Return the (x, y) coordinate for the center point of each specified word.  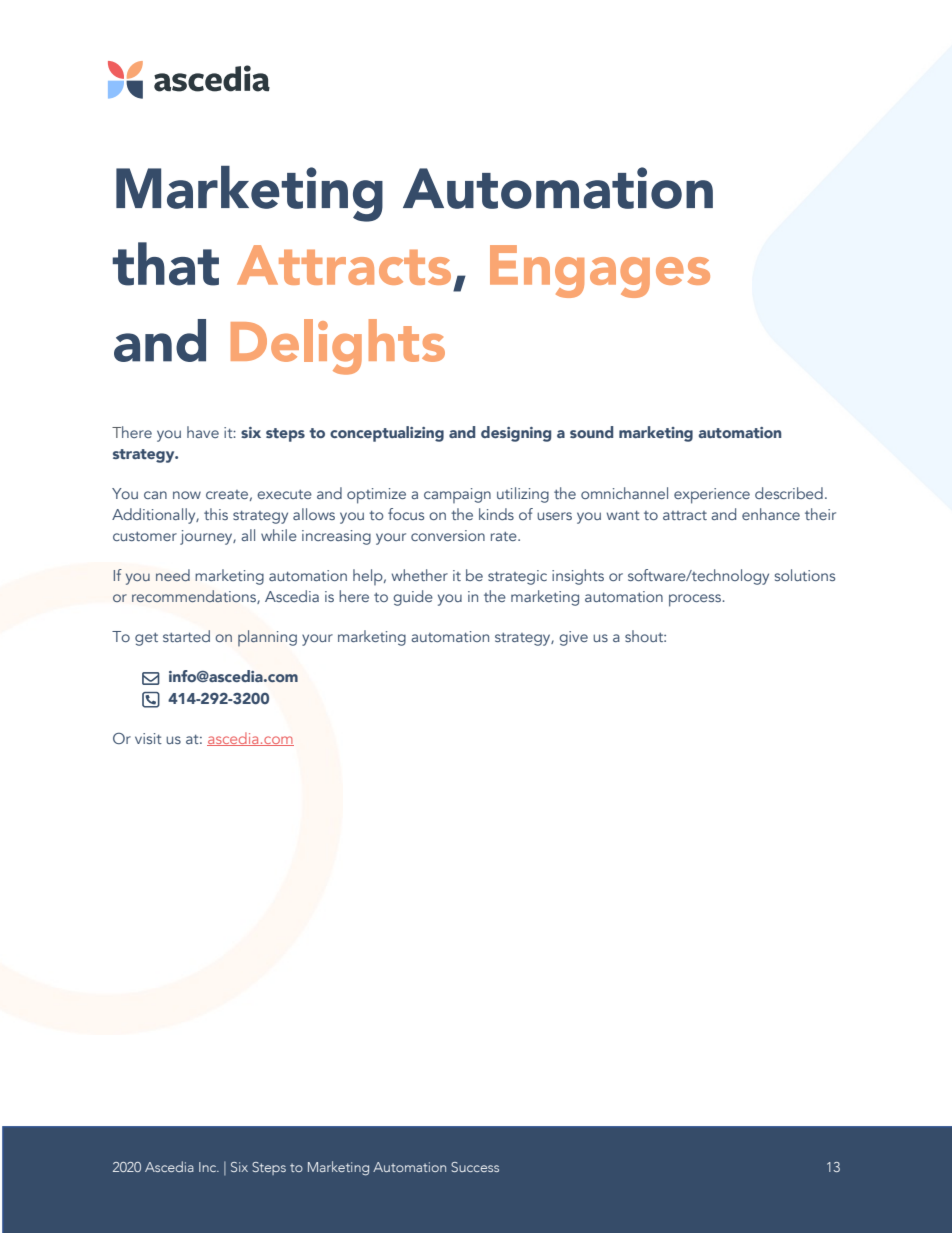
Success (475, 1167)
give (573, 638)
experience (712, 496)
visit (148, 738)
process (696, 600)
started (186, 636)
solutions (804, 575)
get (146, 639)
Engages (600, 271)
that (166, 264)
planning (267, 638)
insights (578, 577)
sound (591, 432)
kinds (496, 514)
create (227, 494)
